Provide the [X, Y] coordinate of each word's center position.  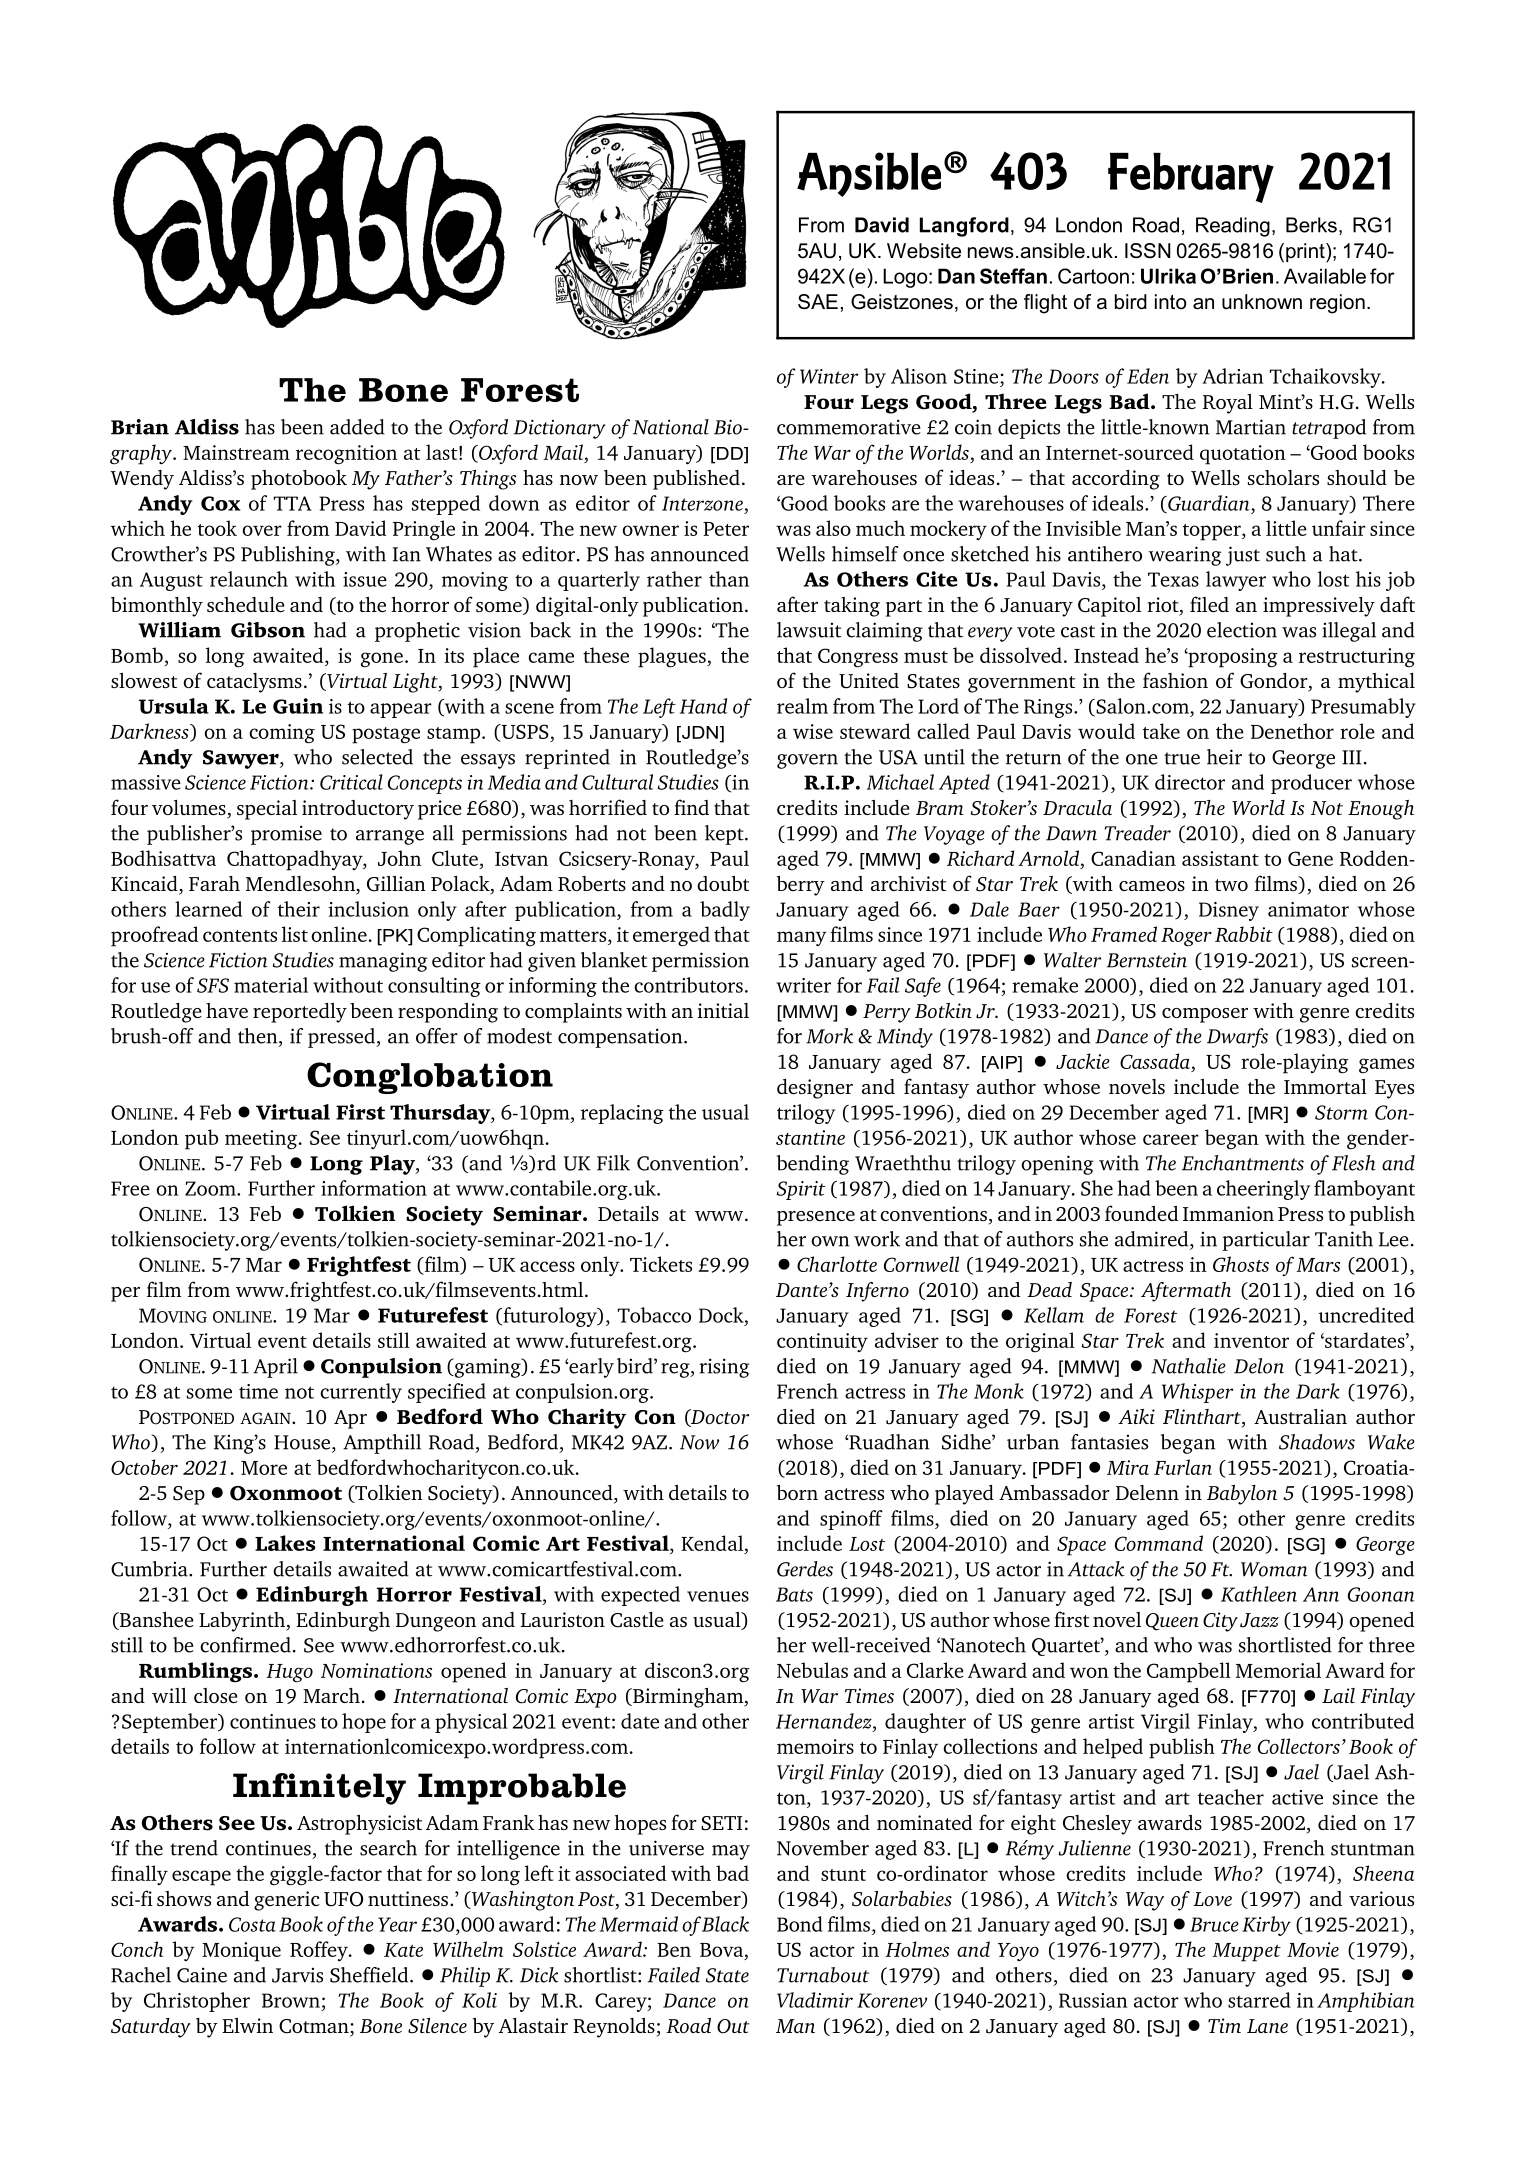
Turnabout [823, 1975]
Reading [1233, 227]
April [275, 1368]
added [357, 427]
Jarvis [297, 1975]
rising [724, 1368]
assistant [1220, 858]
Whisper [1197, 1393]
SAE [818, 302]
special [267, 810]
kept [725, 835]
